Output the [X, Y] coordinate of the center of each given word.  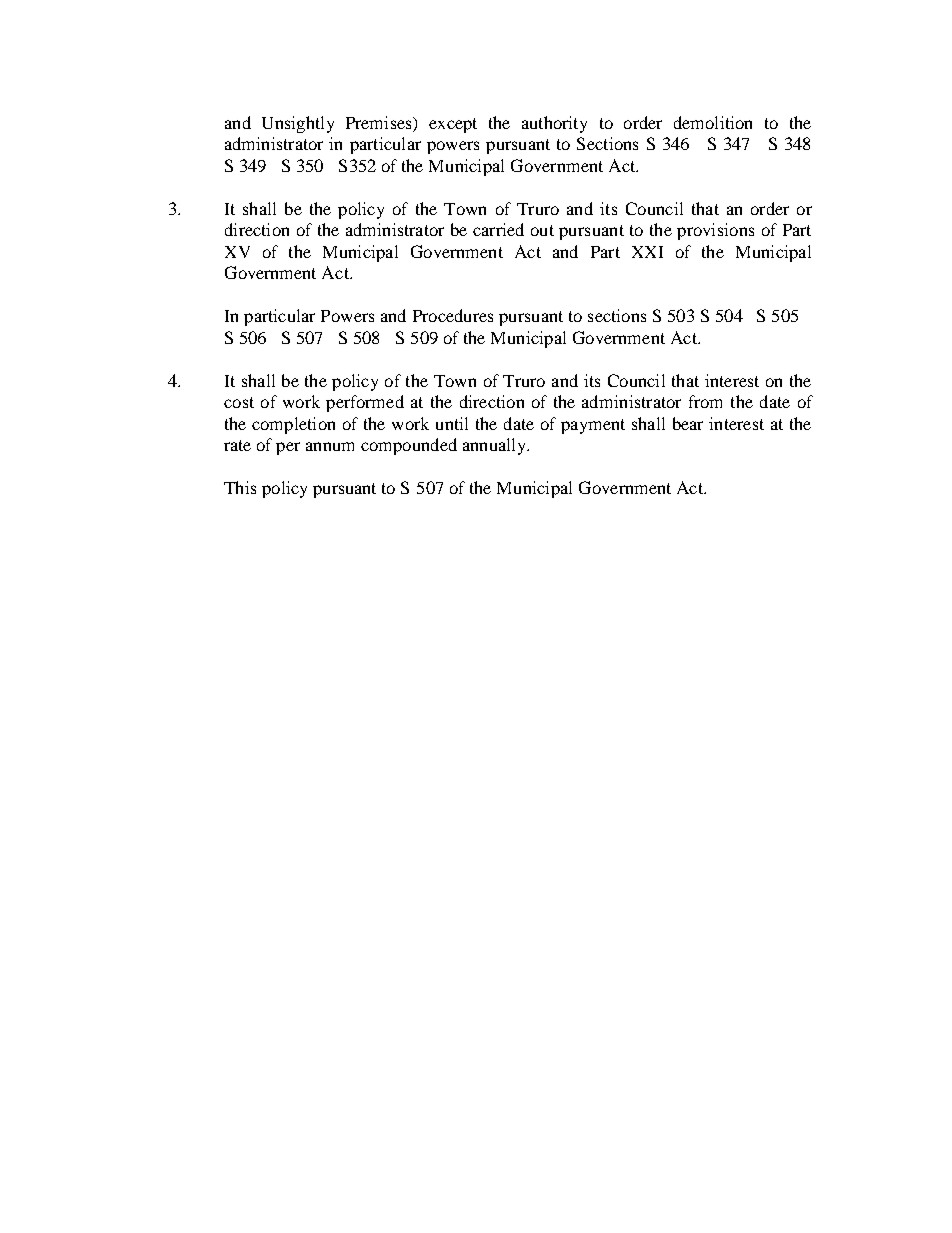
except [453, 125]
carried [498, 229]
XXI [647, 252]
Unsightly [298, 124]
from [705, 401]
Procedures [453, 315]
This [240, 487]
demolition [713, 122]
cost [239, 402]
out [542, 230]
